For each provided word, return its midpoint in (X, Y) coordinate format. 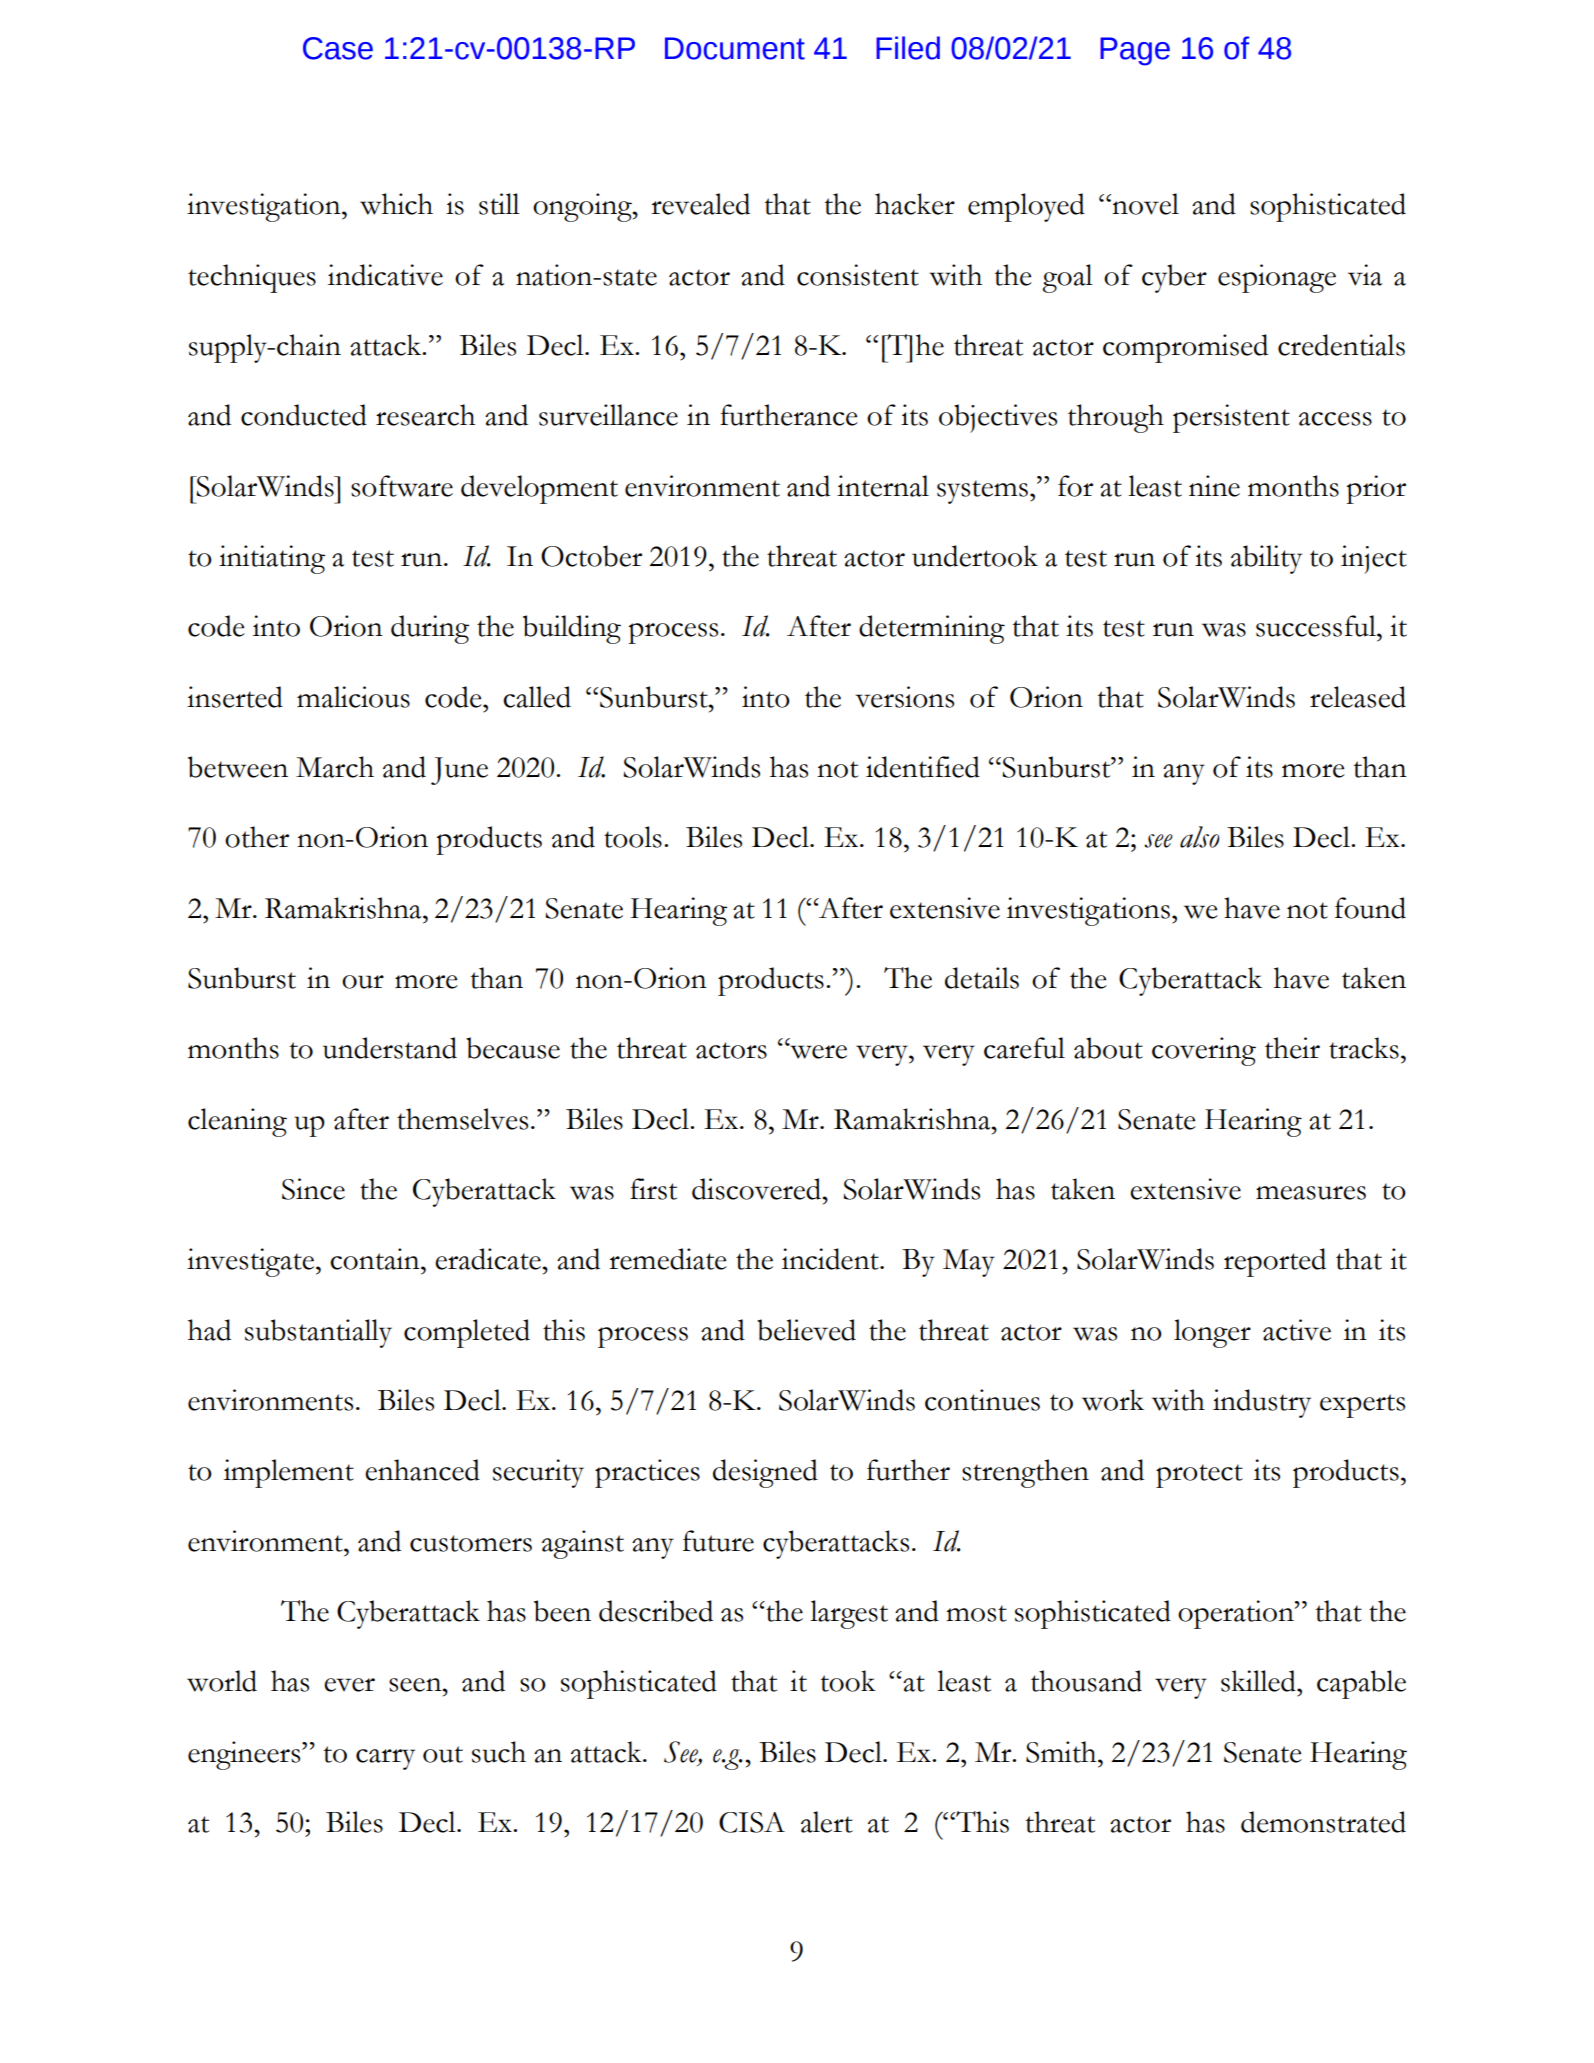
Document (735, 48)
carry (385, 1759)
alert (827, 1822)
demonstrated (1323, 1822)
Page (1135, 51)
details (982, 978)
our (363, 982)
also (1200, 837)
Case (338, 48)
